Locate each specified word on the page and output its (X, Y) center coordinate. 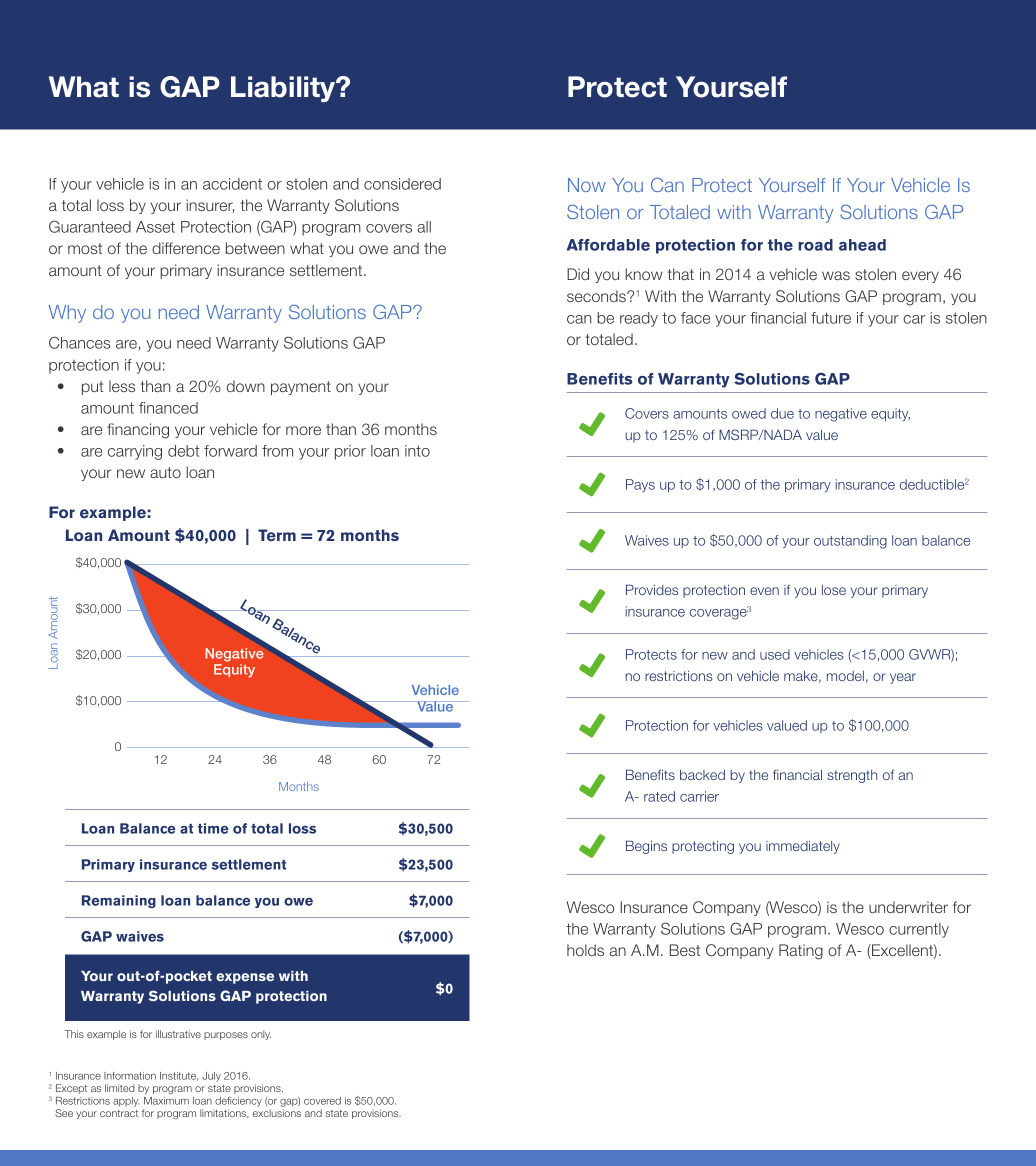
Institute (179, 1076)
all (424, 227)
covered (322, 1101)
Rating (801, 952)
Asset (155, 227)
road (815, 245)
